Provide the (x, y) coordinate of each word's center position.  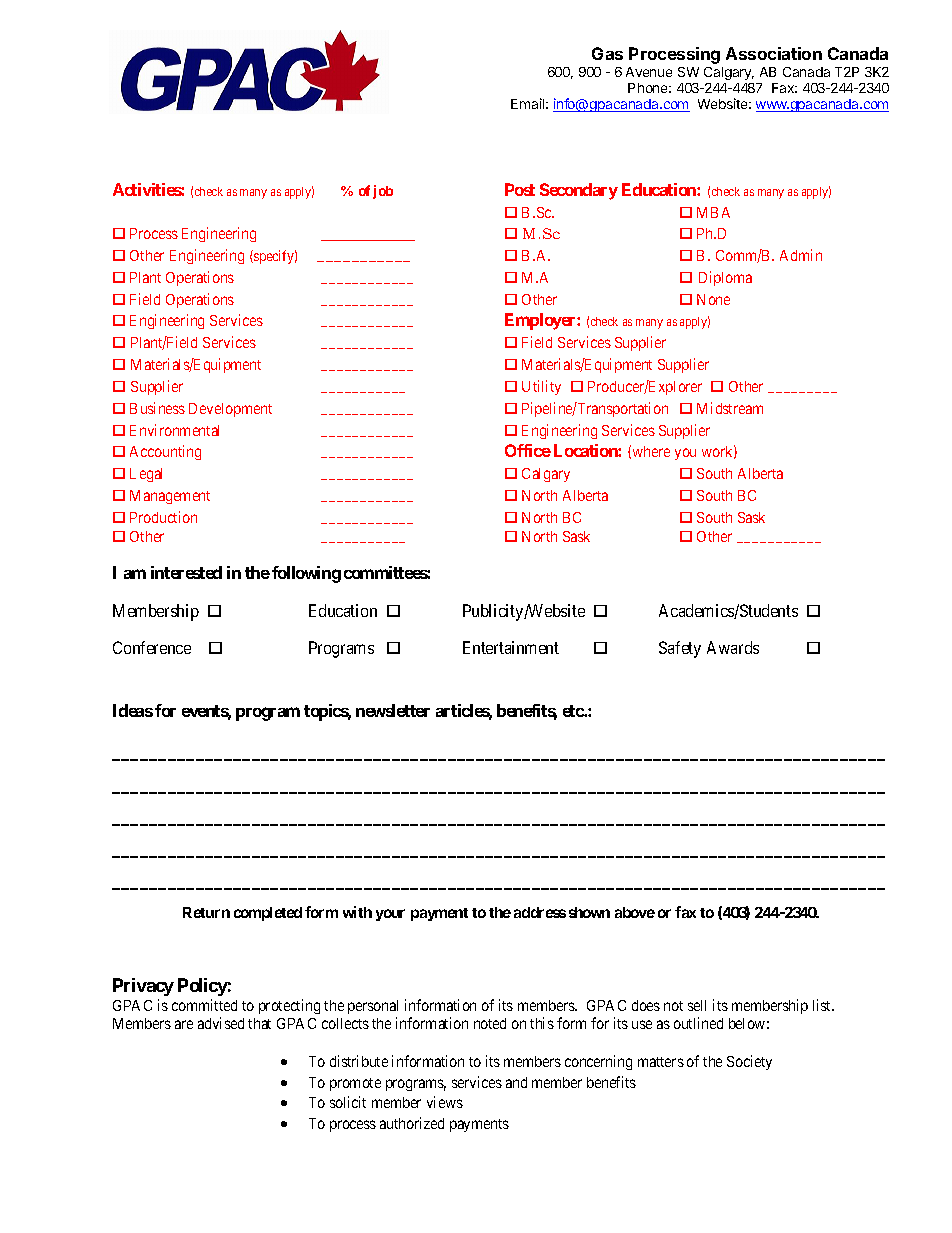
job (383, 192)
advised (221, 1023)
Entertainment (511, 647)
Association (774, 53)
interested (186, 572)
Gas (607, 53)
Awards (733, 647)
